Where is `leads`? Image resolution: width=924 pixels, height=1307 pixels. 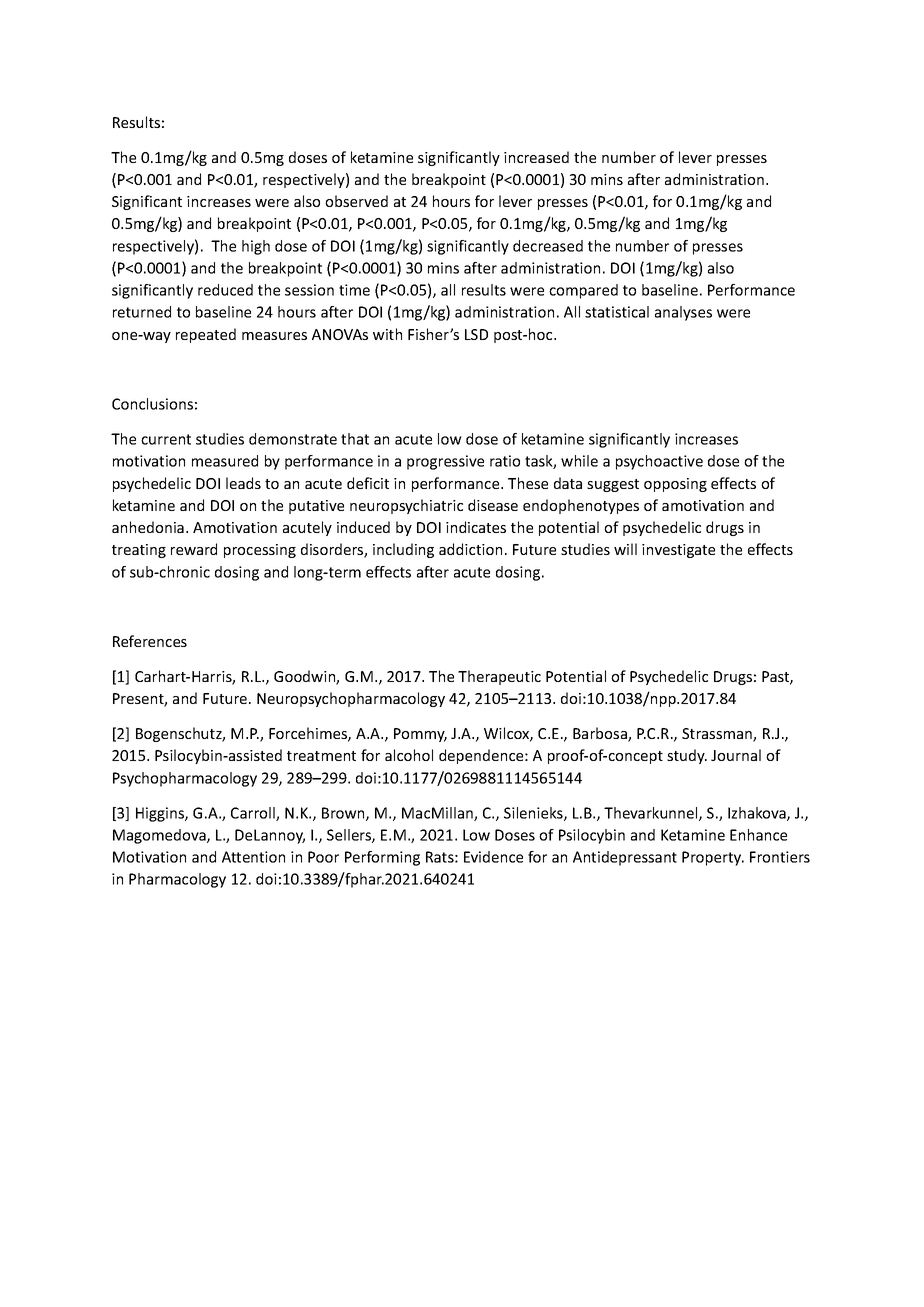
leads is located at coordinates (243, 483).
